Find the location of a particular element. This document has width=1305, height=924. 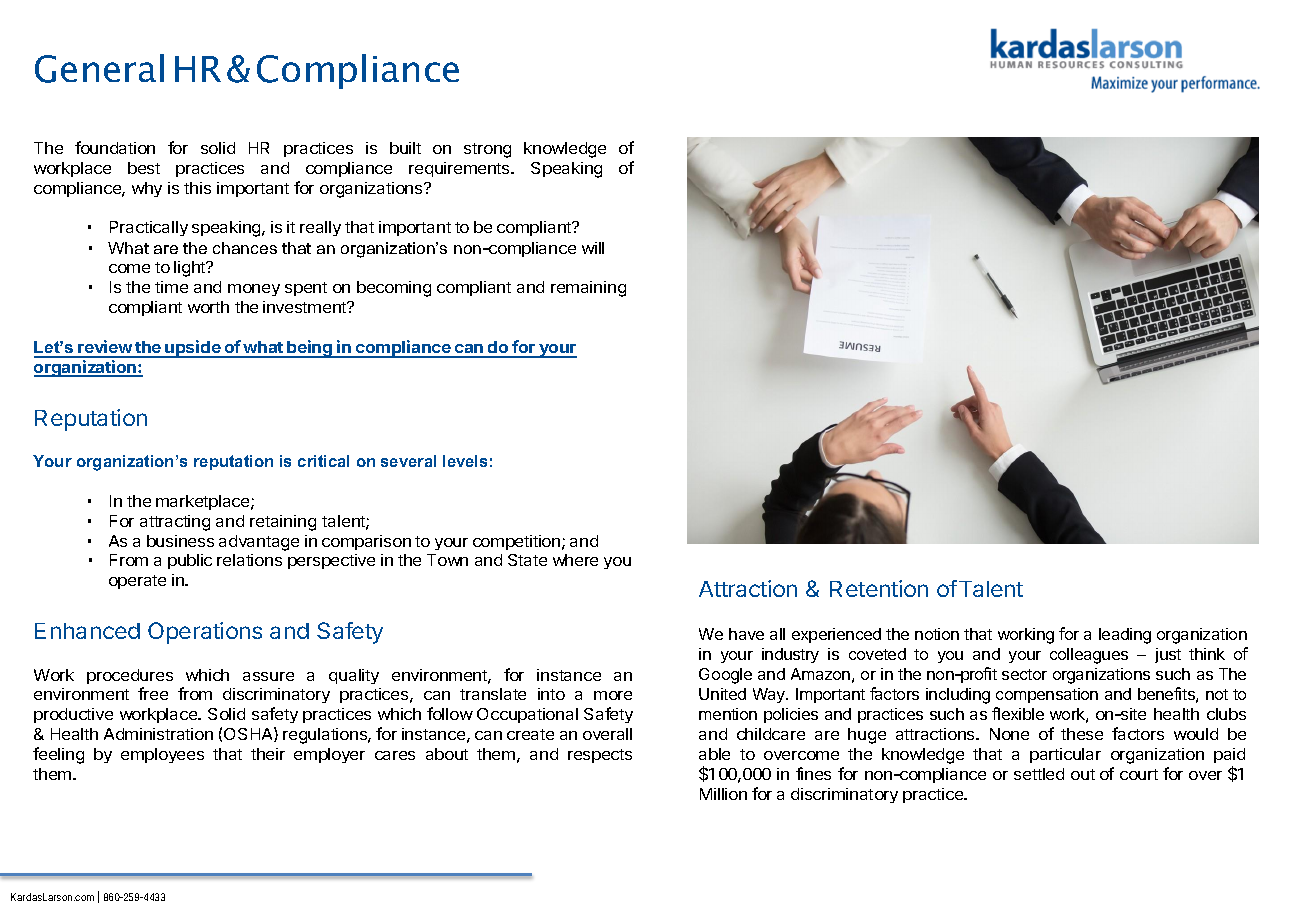

business is located at coordinates (180, 541).
